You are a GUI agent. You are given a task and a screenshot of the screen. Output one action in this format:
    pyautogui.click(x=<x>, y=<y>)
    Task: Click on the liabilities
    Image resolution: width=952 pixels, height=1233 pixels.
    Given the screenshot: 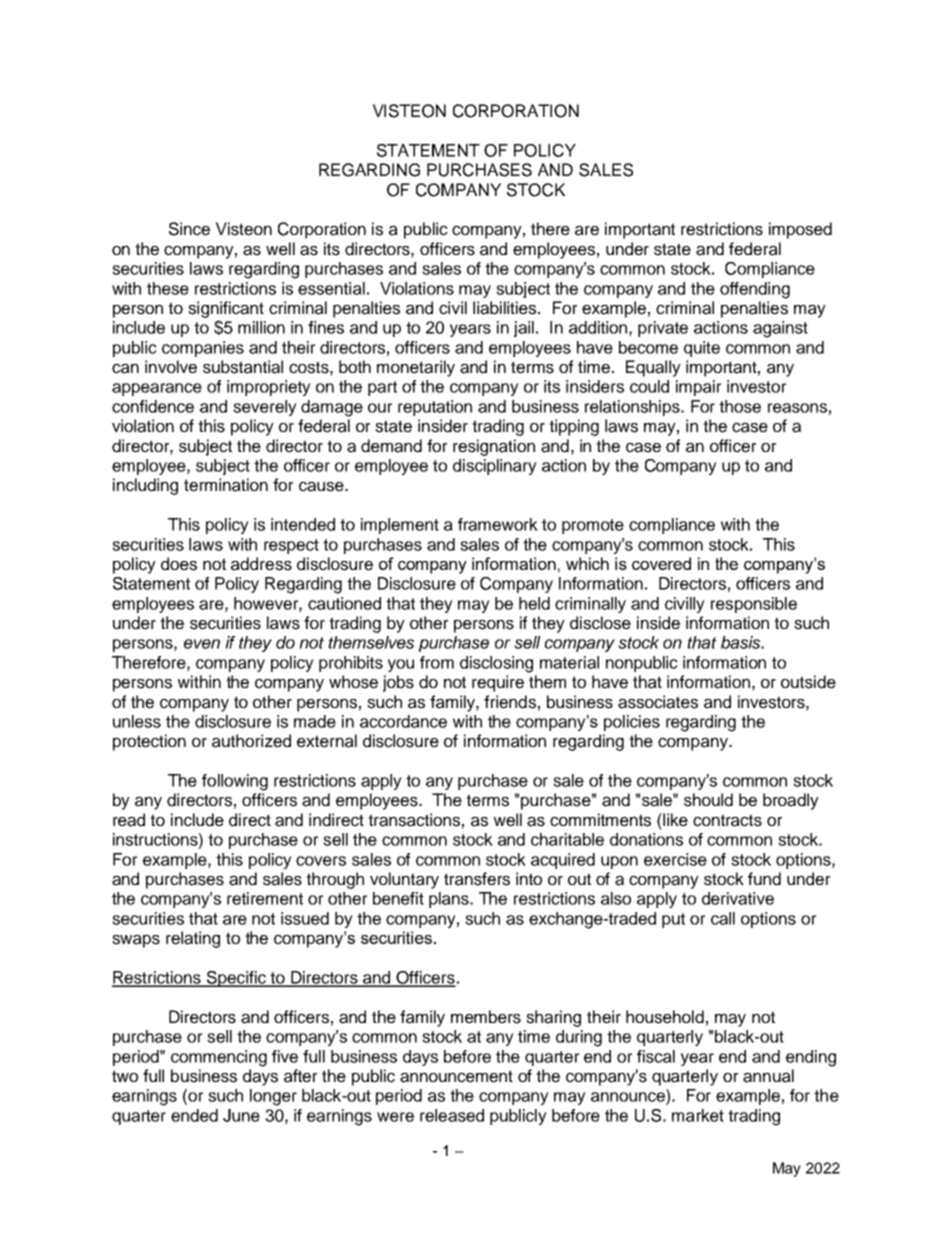 What is the action you would take?
    pyautogui.click(x=506, y=308)
